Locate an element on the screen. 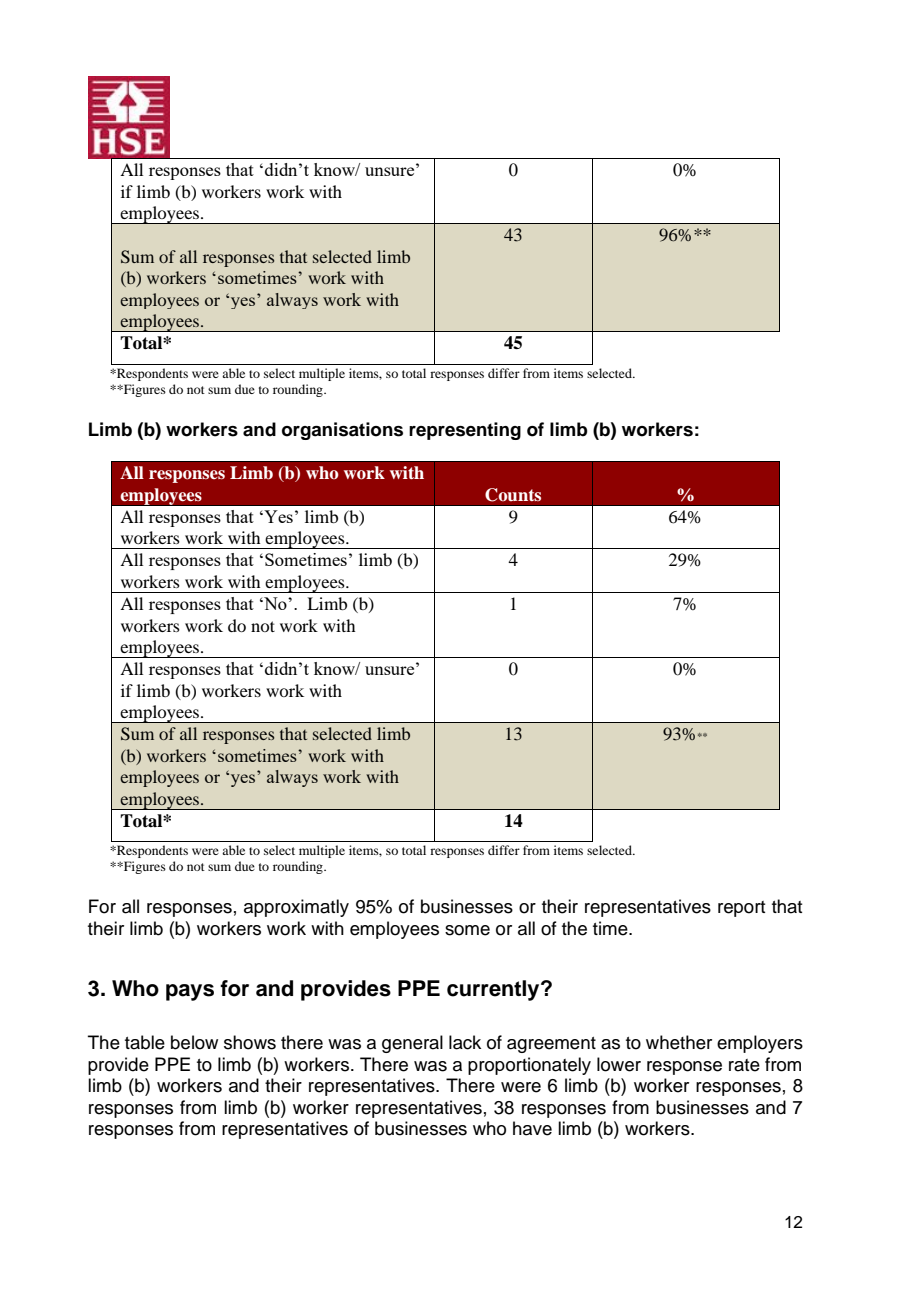 The height and width of the screenshot is (1308, 924). employers is located at coordinates (760, 1044).
